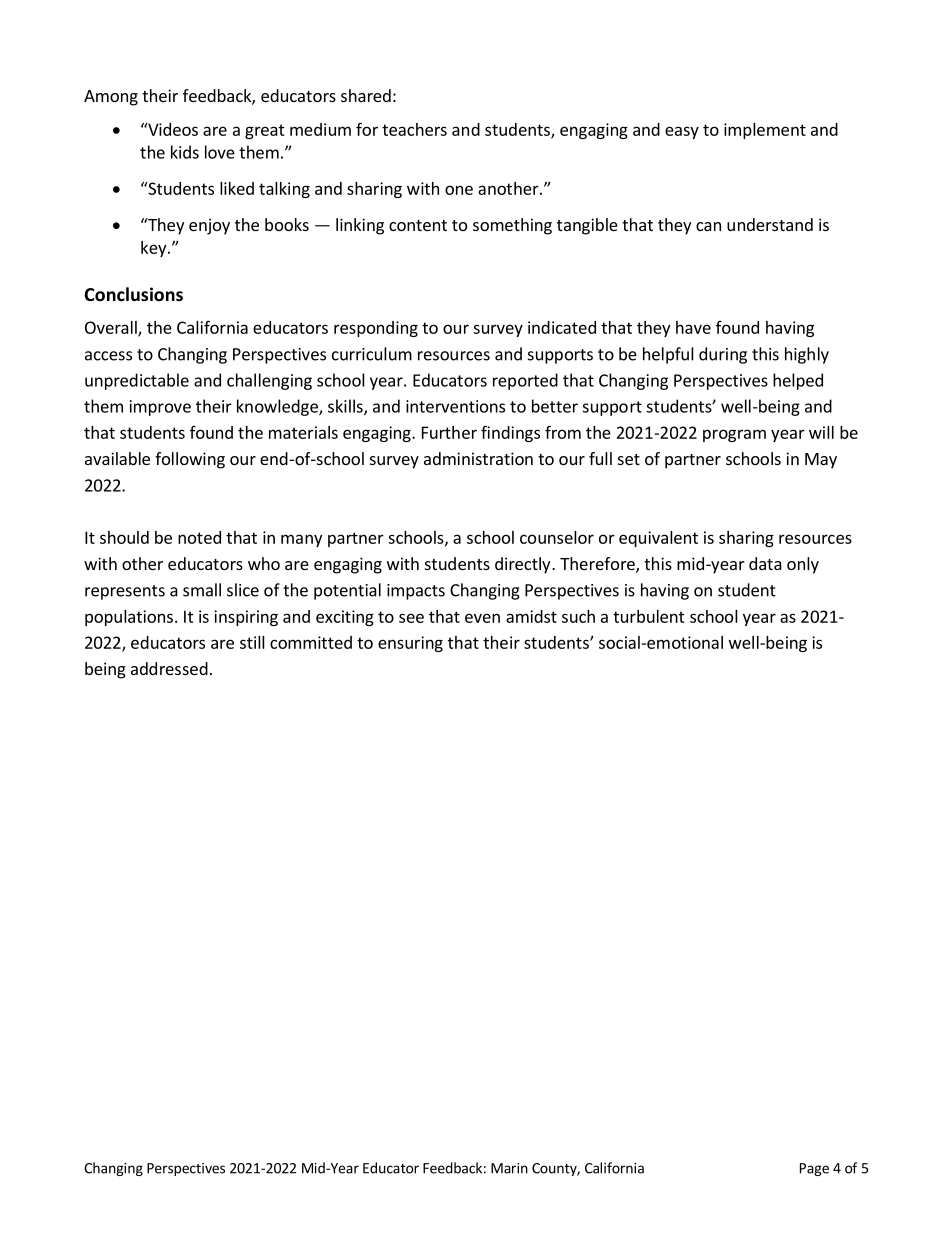 The image size is (952, 1233). Describe the element at coordinates (185, 152) in the image. I see `kids` at that location.
